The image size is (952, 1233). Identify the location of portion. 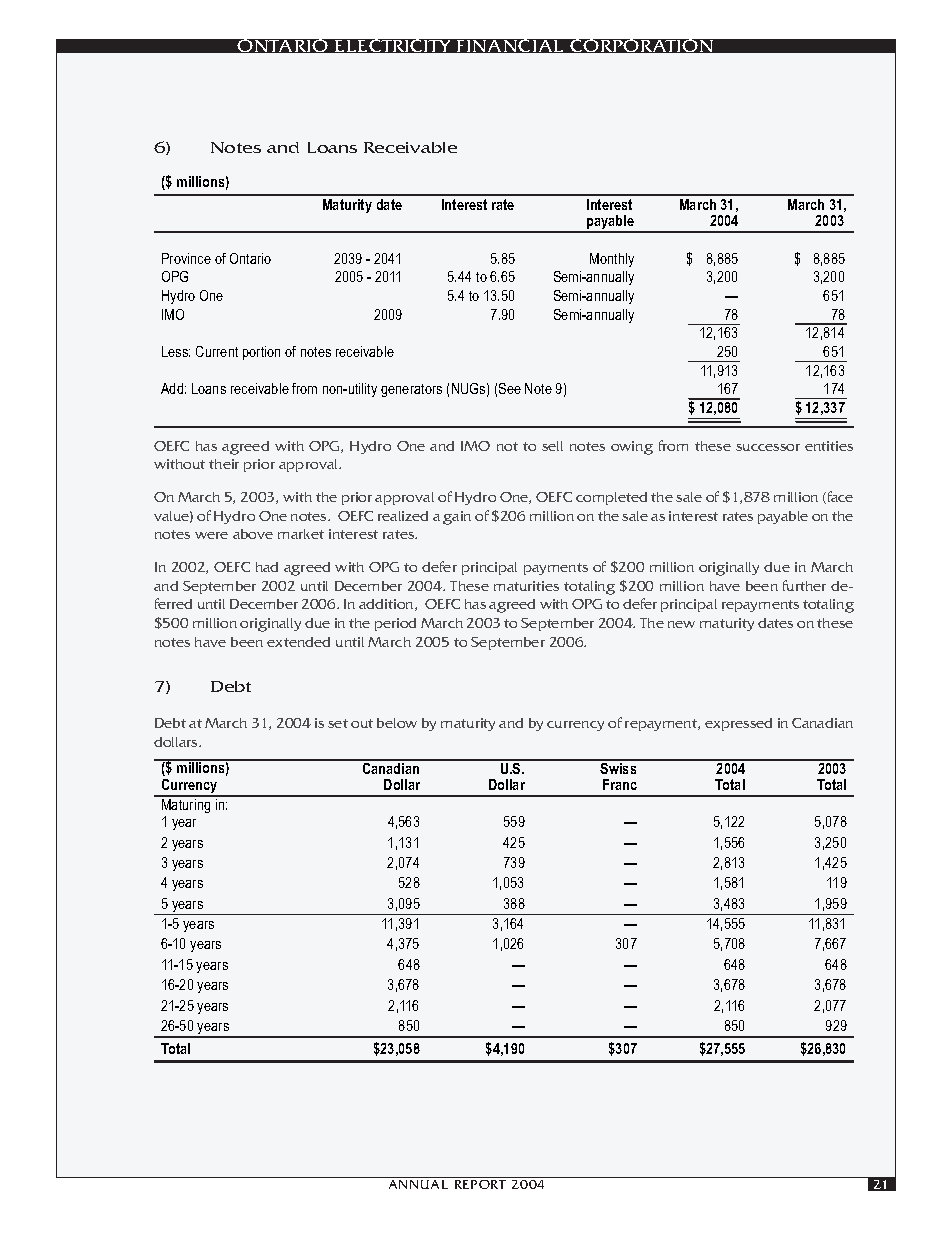
(261, 353).
